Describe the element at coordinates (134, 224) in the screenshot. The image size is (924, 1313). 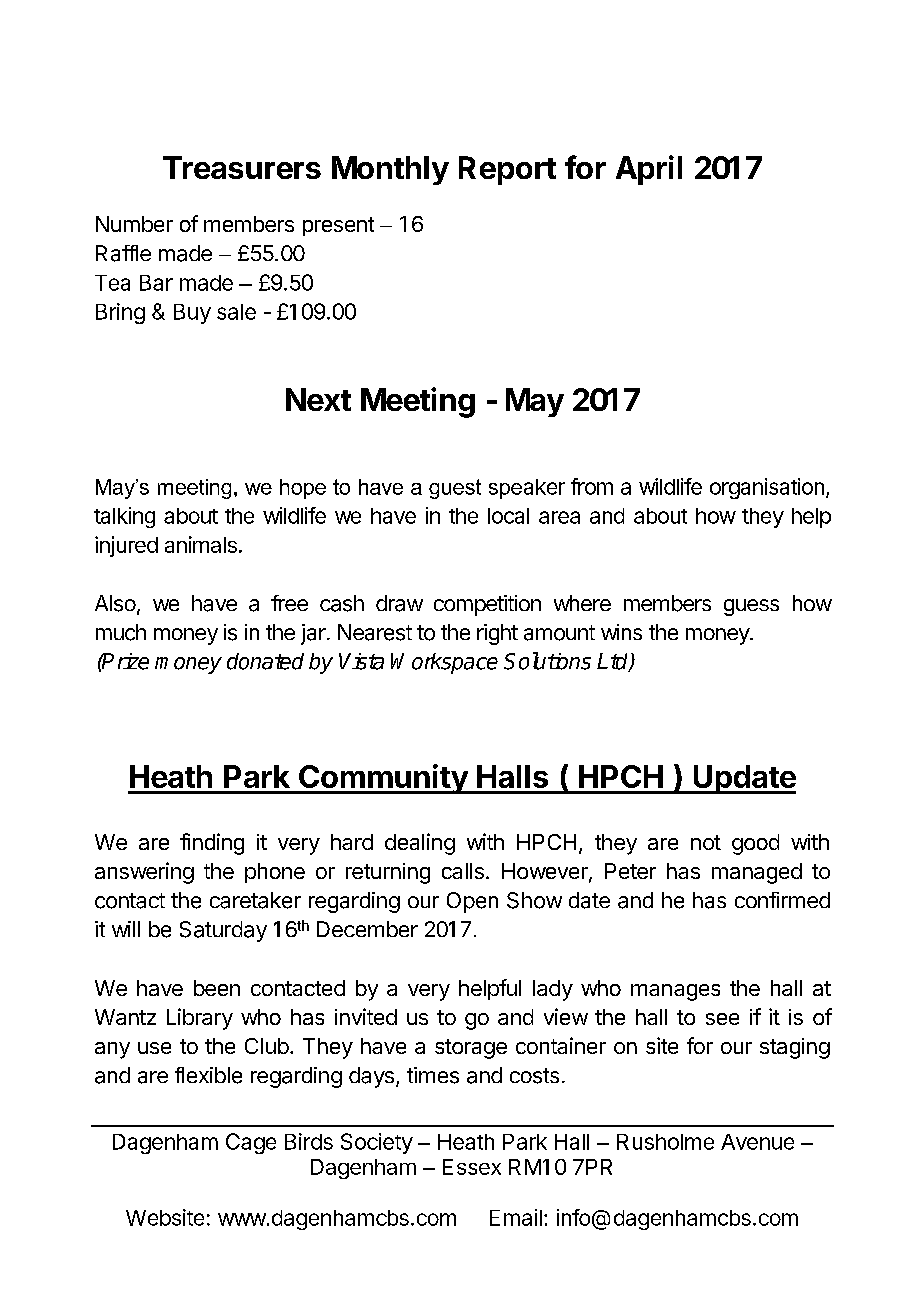
I see `Number` at that location.
